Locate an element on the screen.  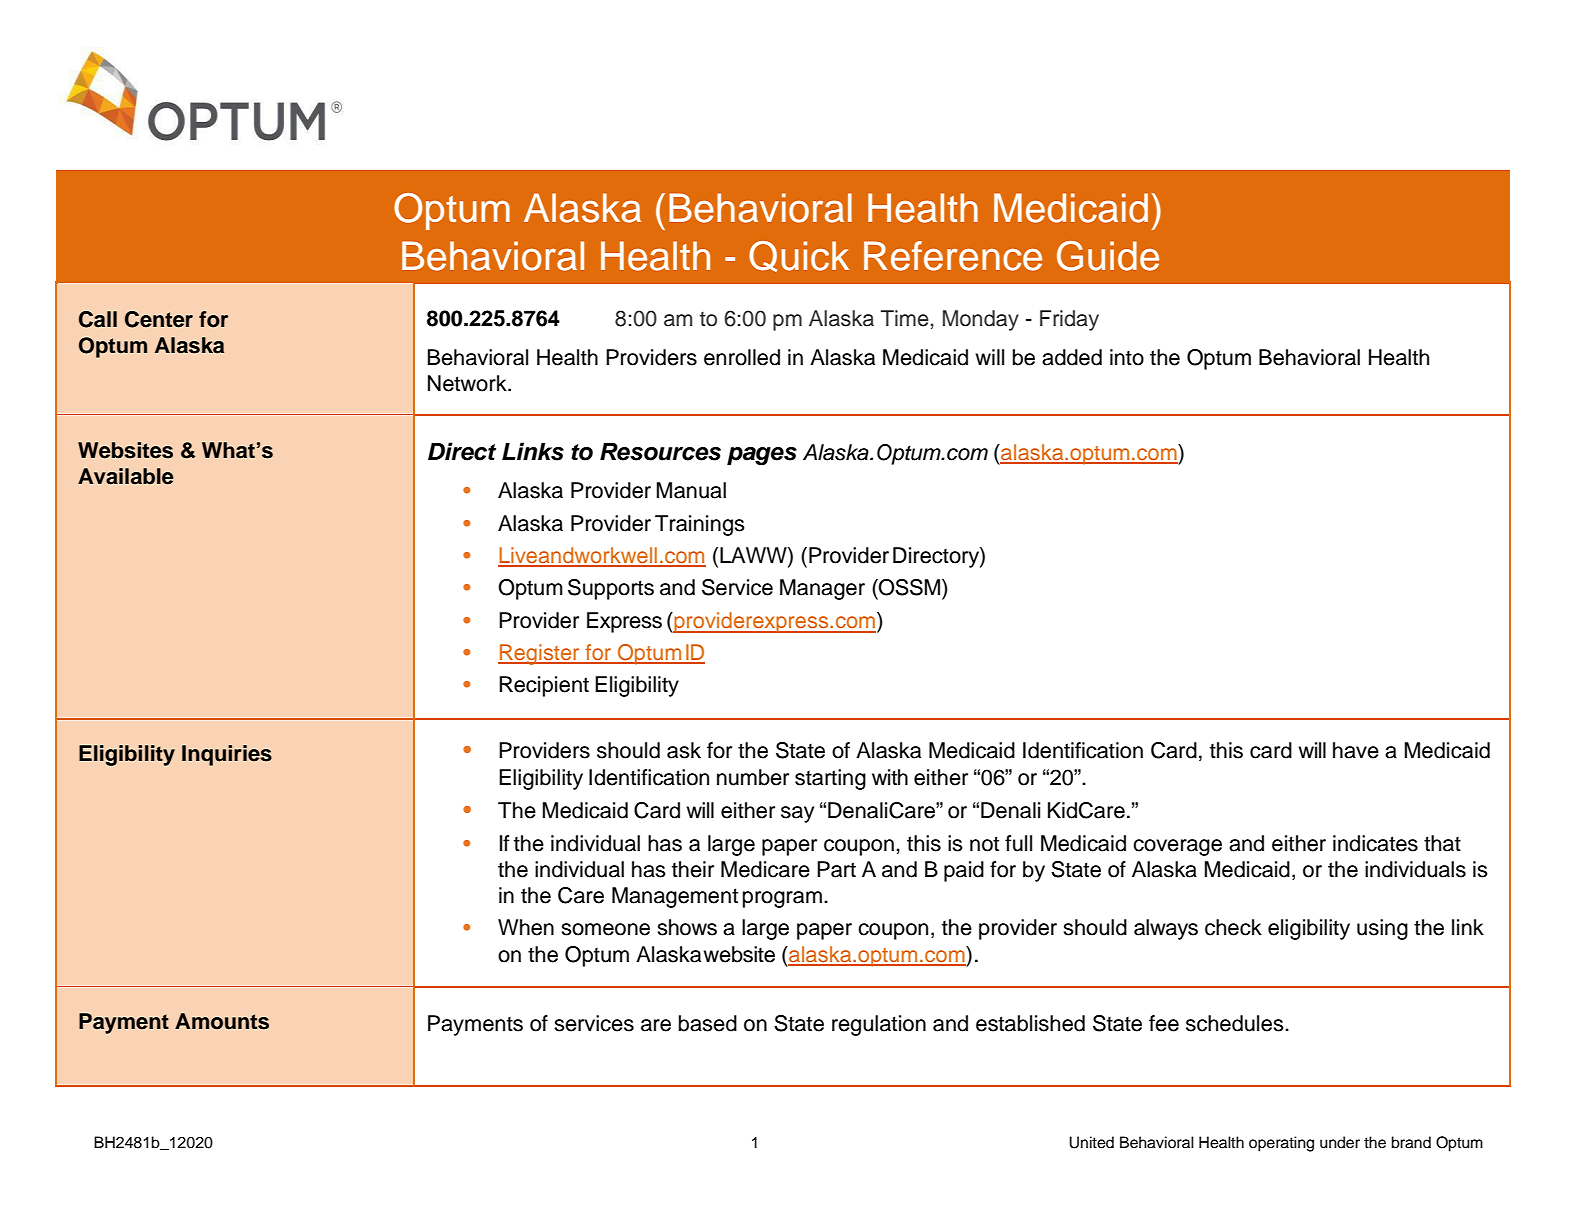
Inquiries is located at coordinates (227, 755).
